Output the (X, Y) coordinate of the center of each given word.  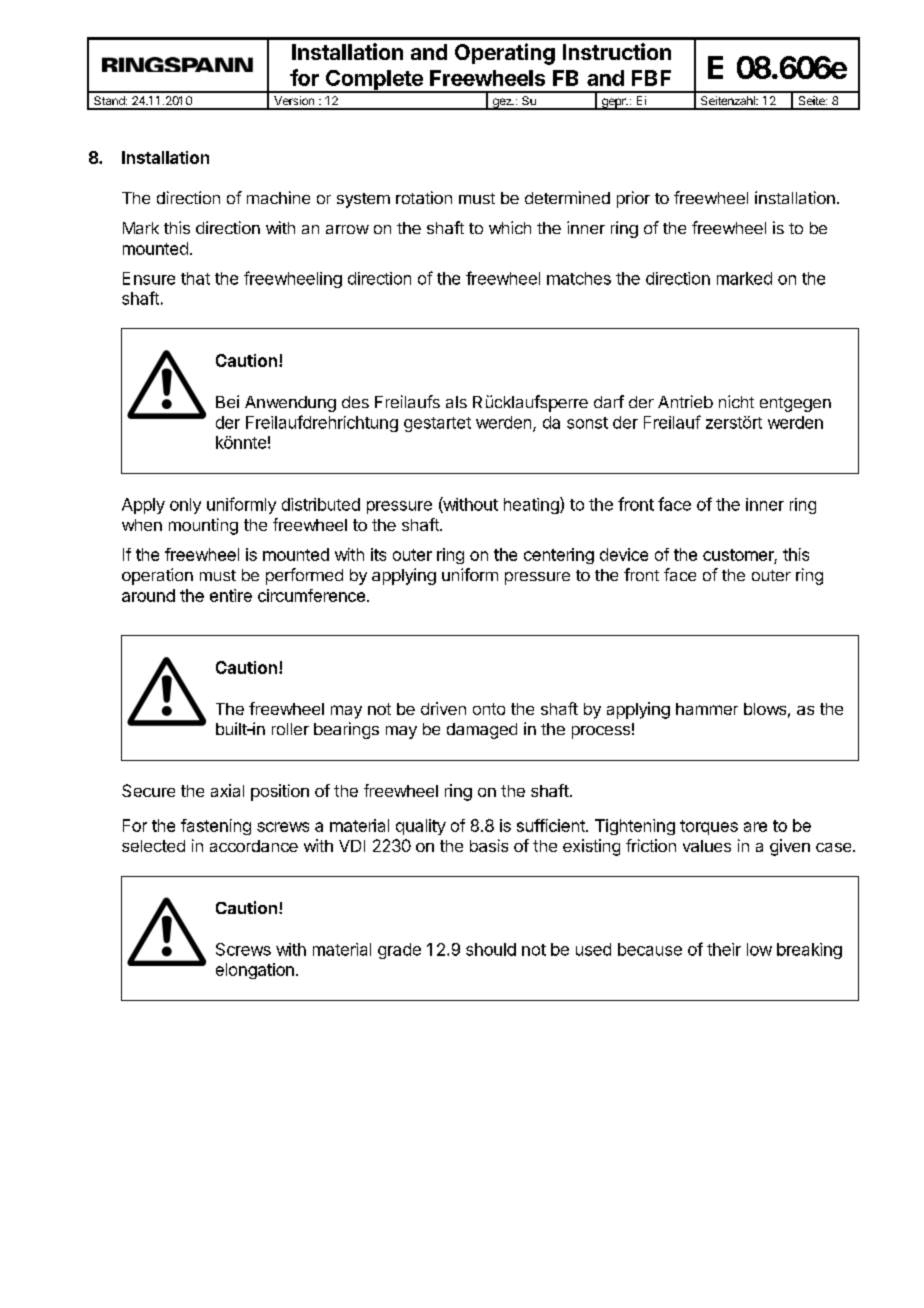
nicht (736, 401)
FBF (651, 78)
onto (489, 709)
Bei (227, 401)
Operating (505, 54)
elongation (255, 971)
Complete (374, 81)
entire (231, 595)
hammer (707, 709)
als (456, 402)
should (491, 949)
